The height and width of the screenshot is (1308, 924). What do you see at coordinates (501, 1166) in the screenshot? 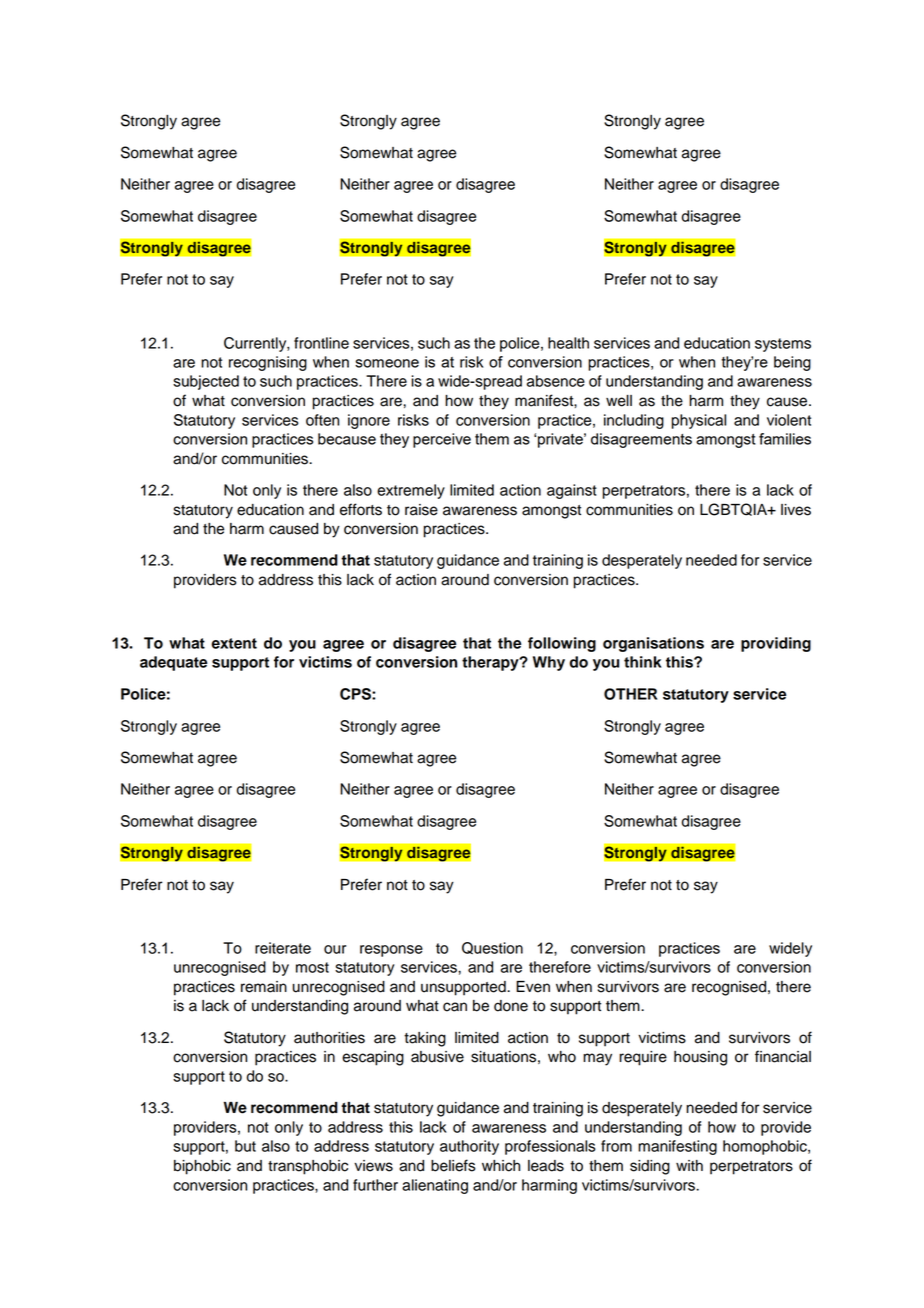
I see `which` at bounding box center [501, 1166].
